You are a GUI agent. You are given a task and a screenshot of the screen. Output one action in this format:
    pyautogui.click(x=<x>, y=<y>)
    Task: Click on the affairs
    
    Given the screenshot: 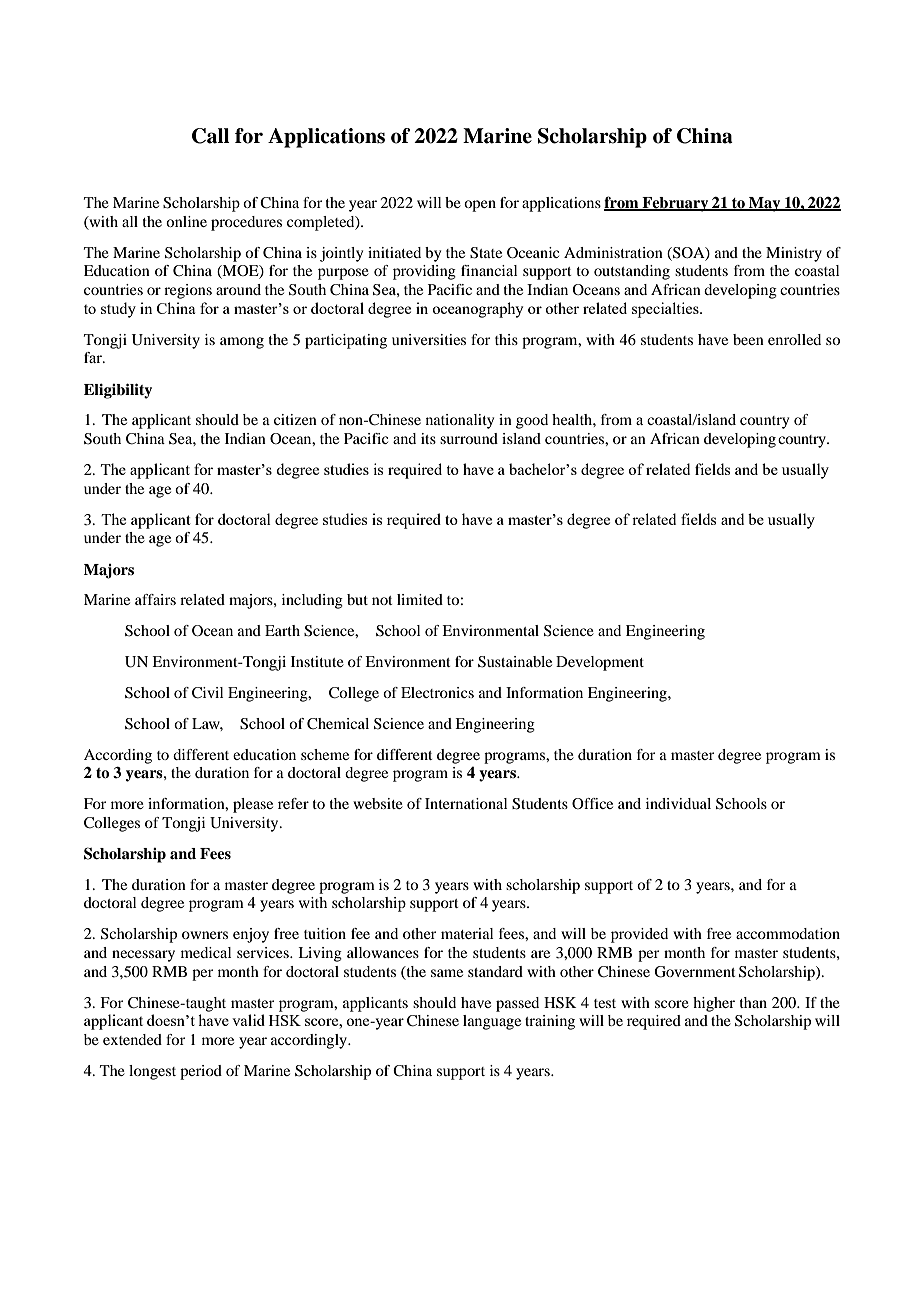 What is the action you would take?
    pyautogui.click(x=155, y=599)
